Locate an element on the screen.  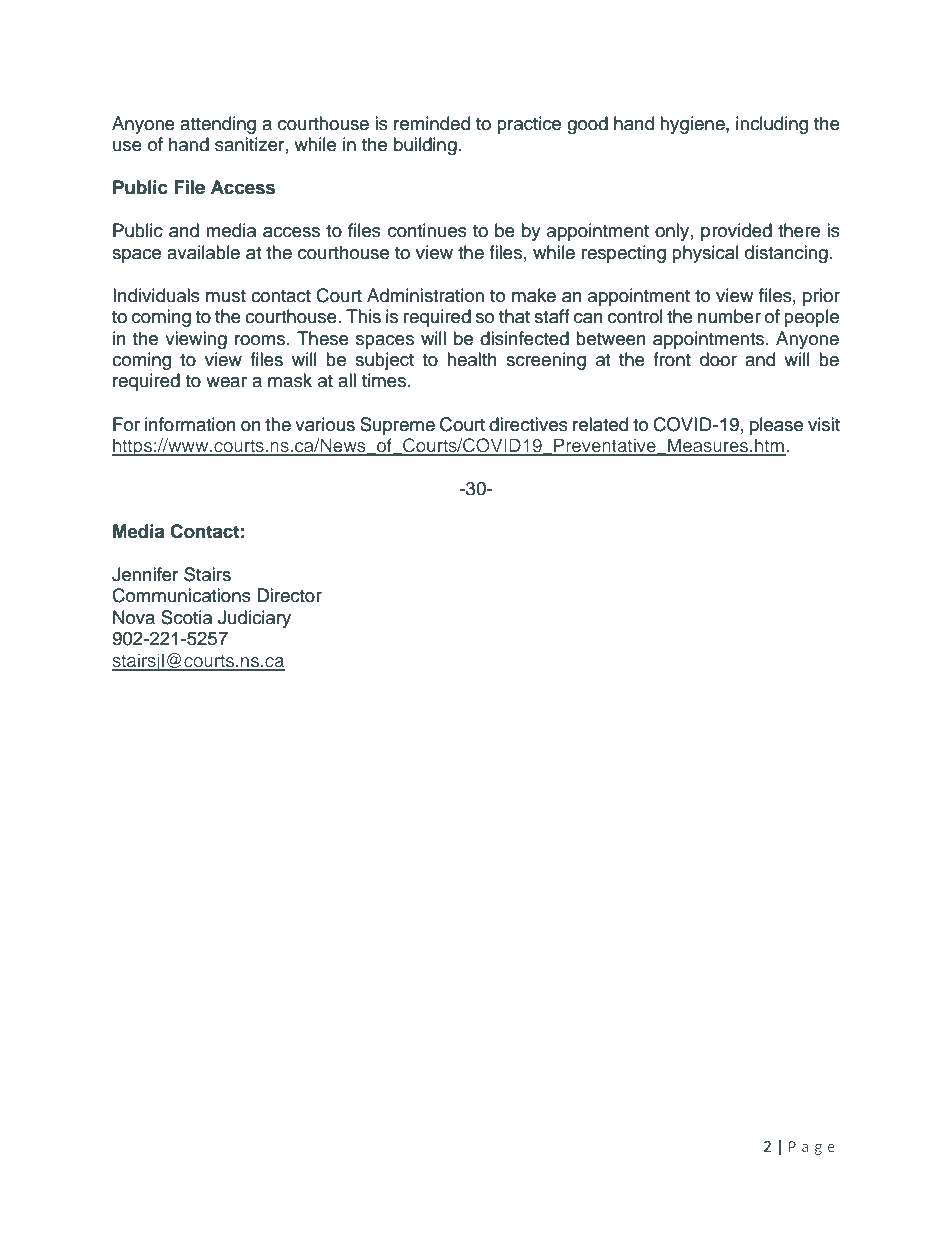
continues is located at coordinates (427, 230).
